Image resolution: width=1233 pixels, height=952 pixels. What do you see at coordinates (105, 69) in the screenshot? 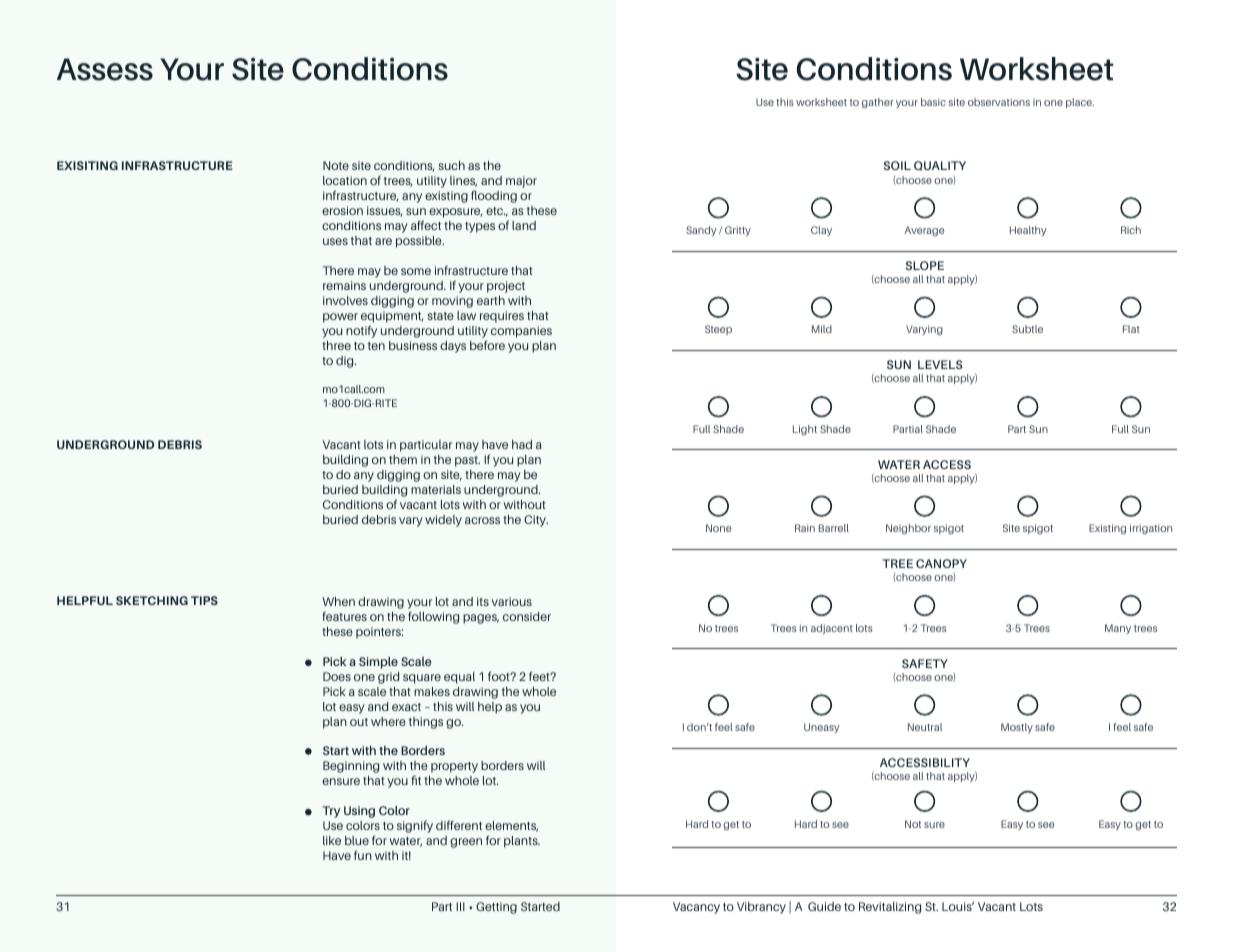
I see `Assess` at bounding box center [105, 69].
